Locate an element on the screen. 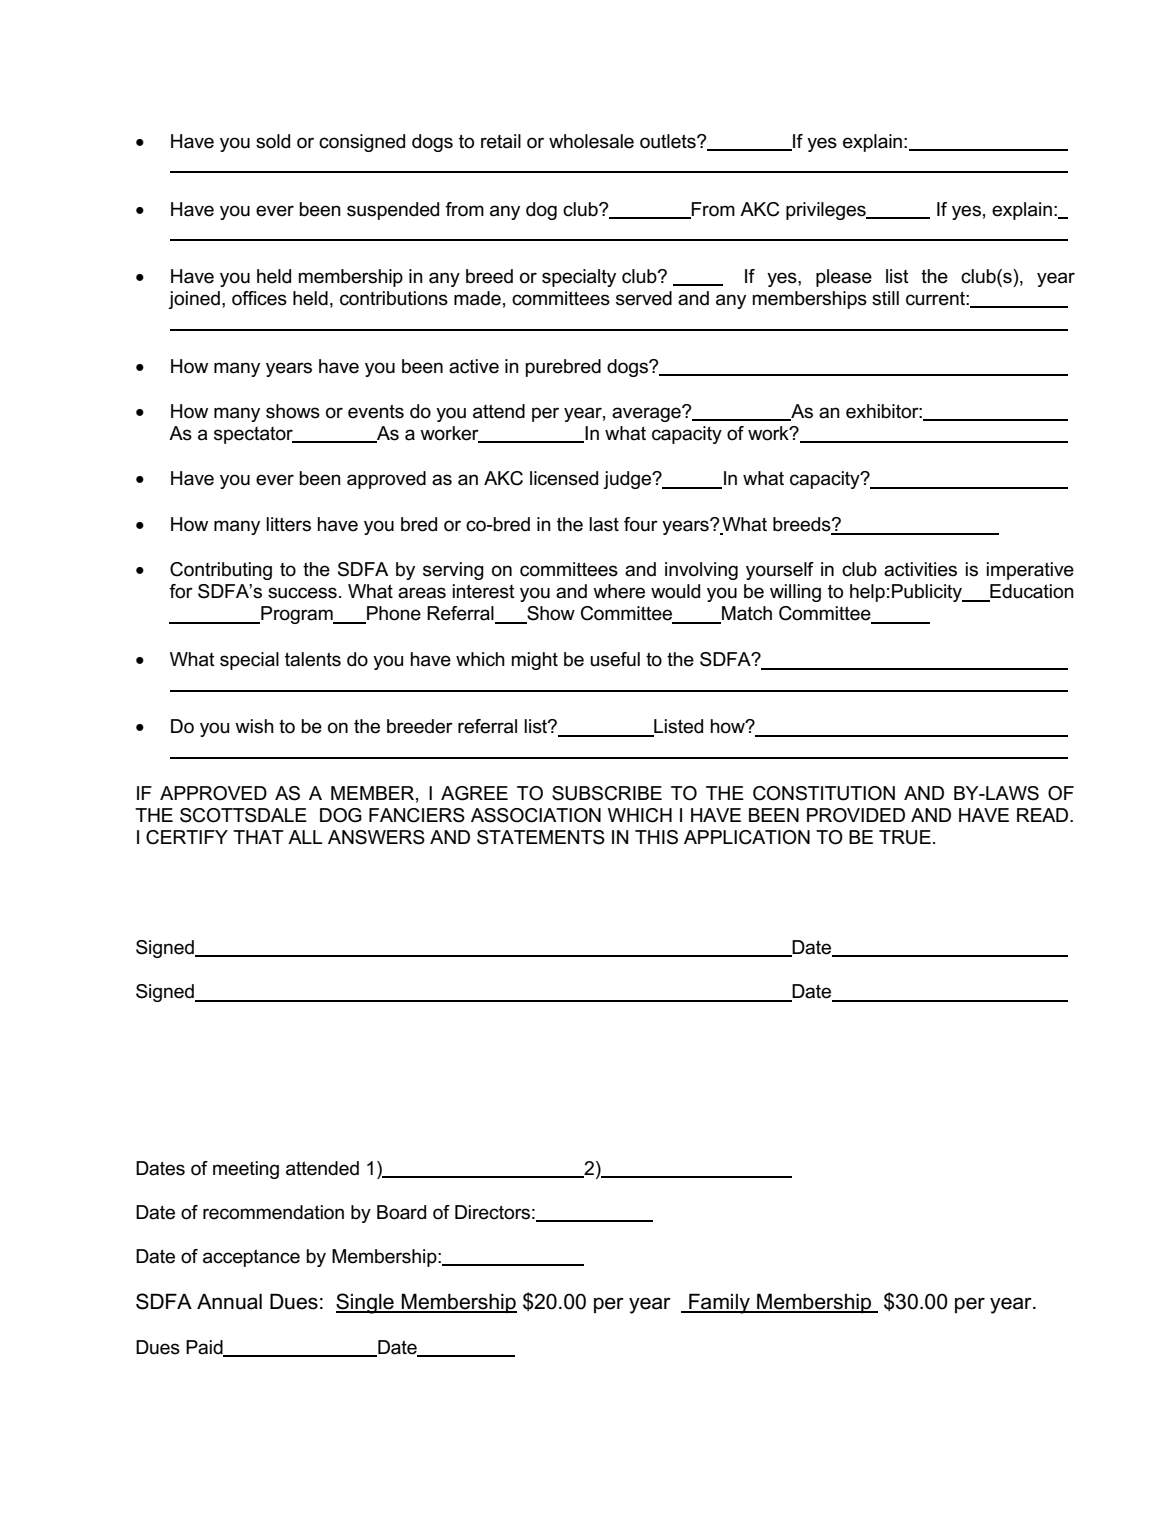  Board is located at coordinates (401, 1212).
